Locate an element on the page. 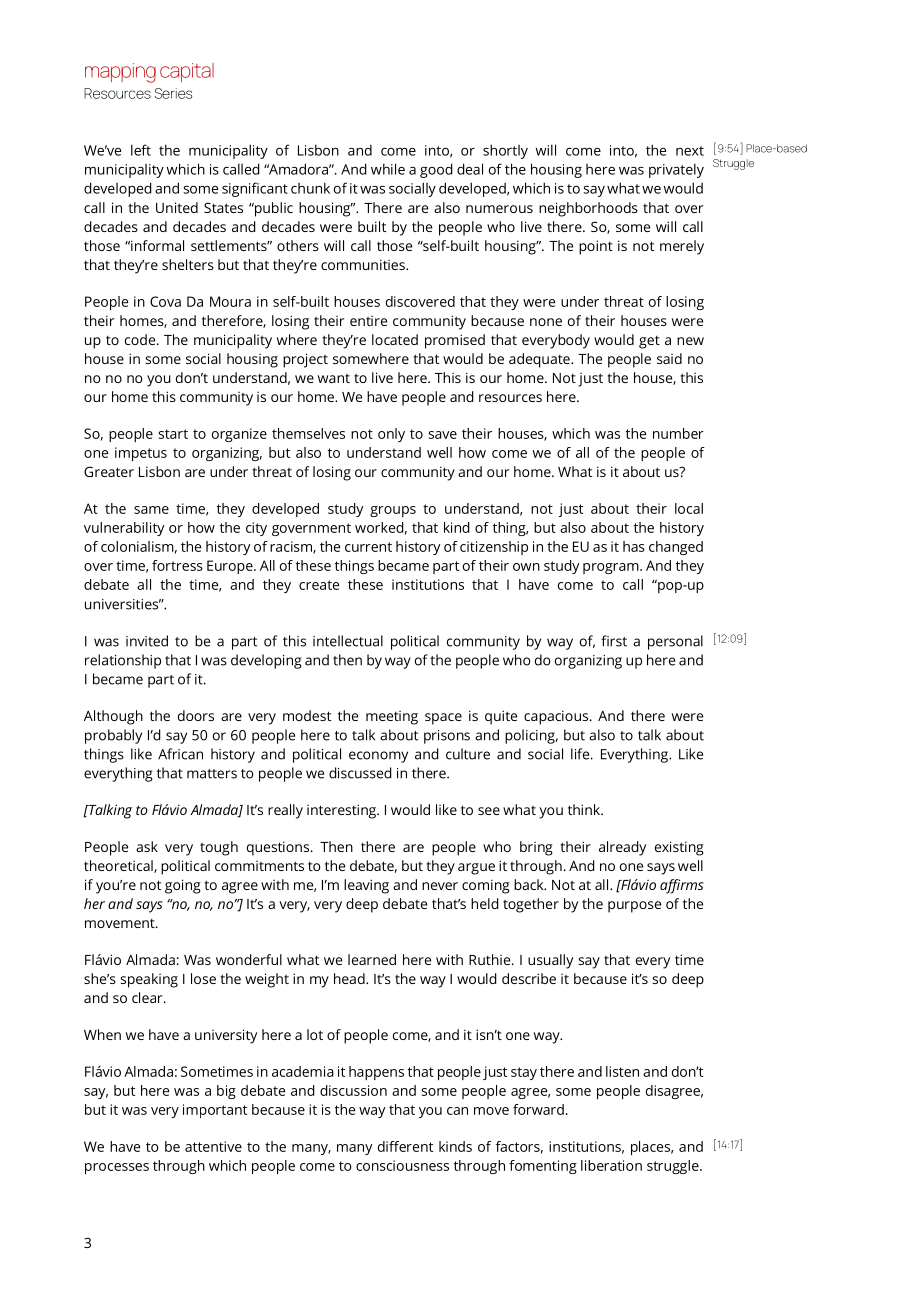  think is located at coordinates (585, 809).
